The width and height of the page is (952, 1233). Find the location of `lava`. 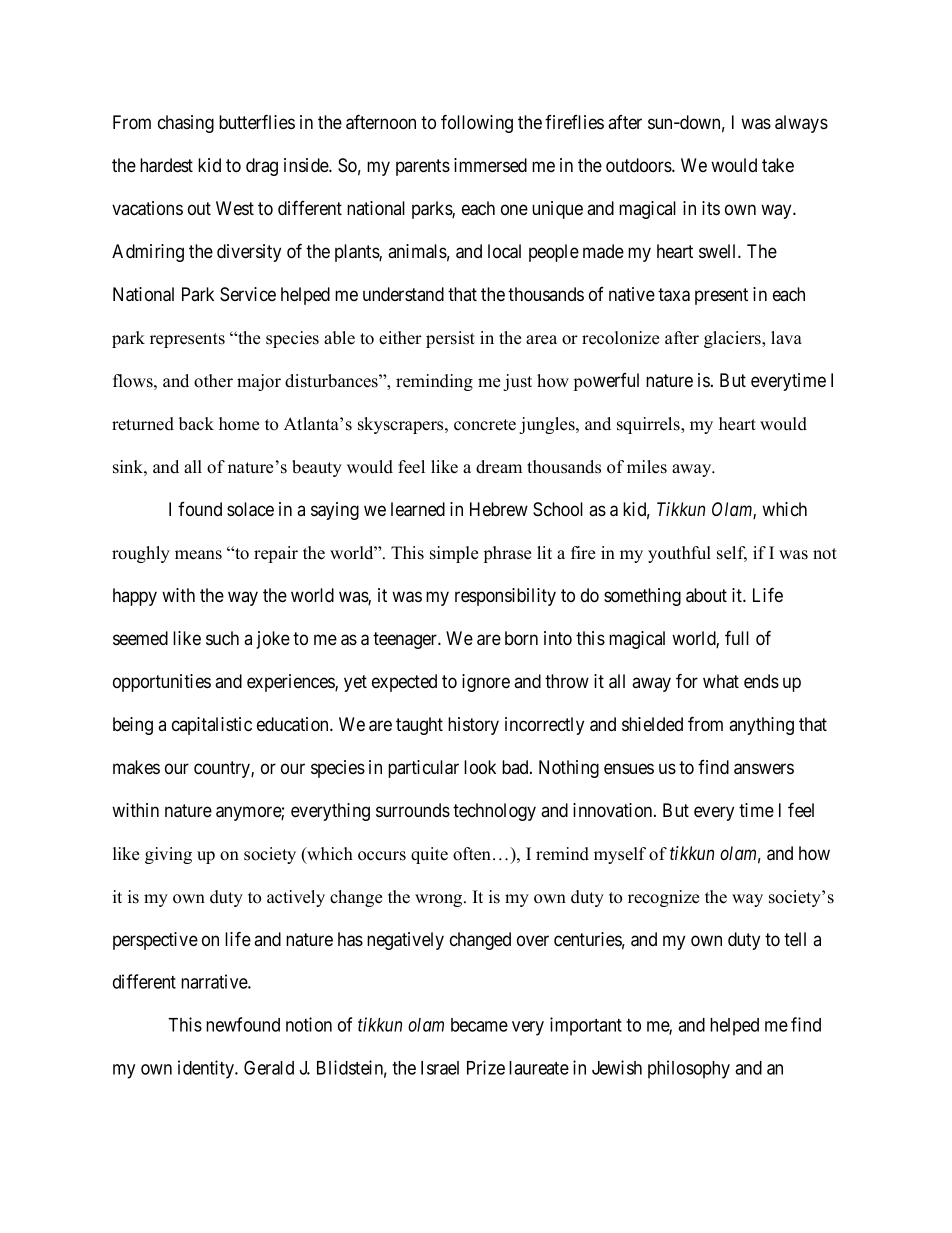

lava is located at coordinates (786, 337).
